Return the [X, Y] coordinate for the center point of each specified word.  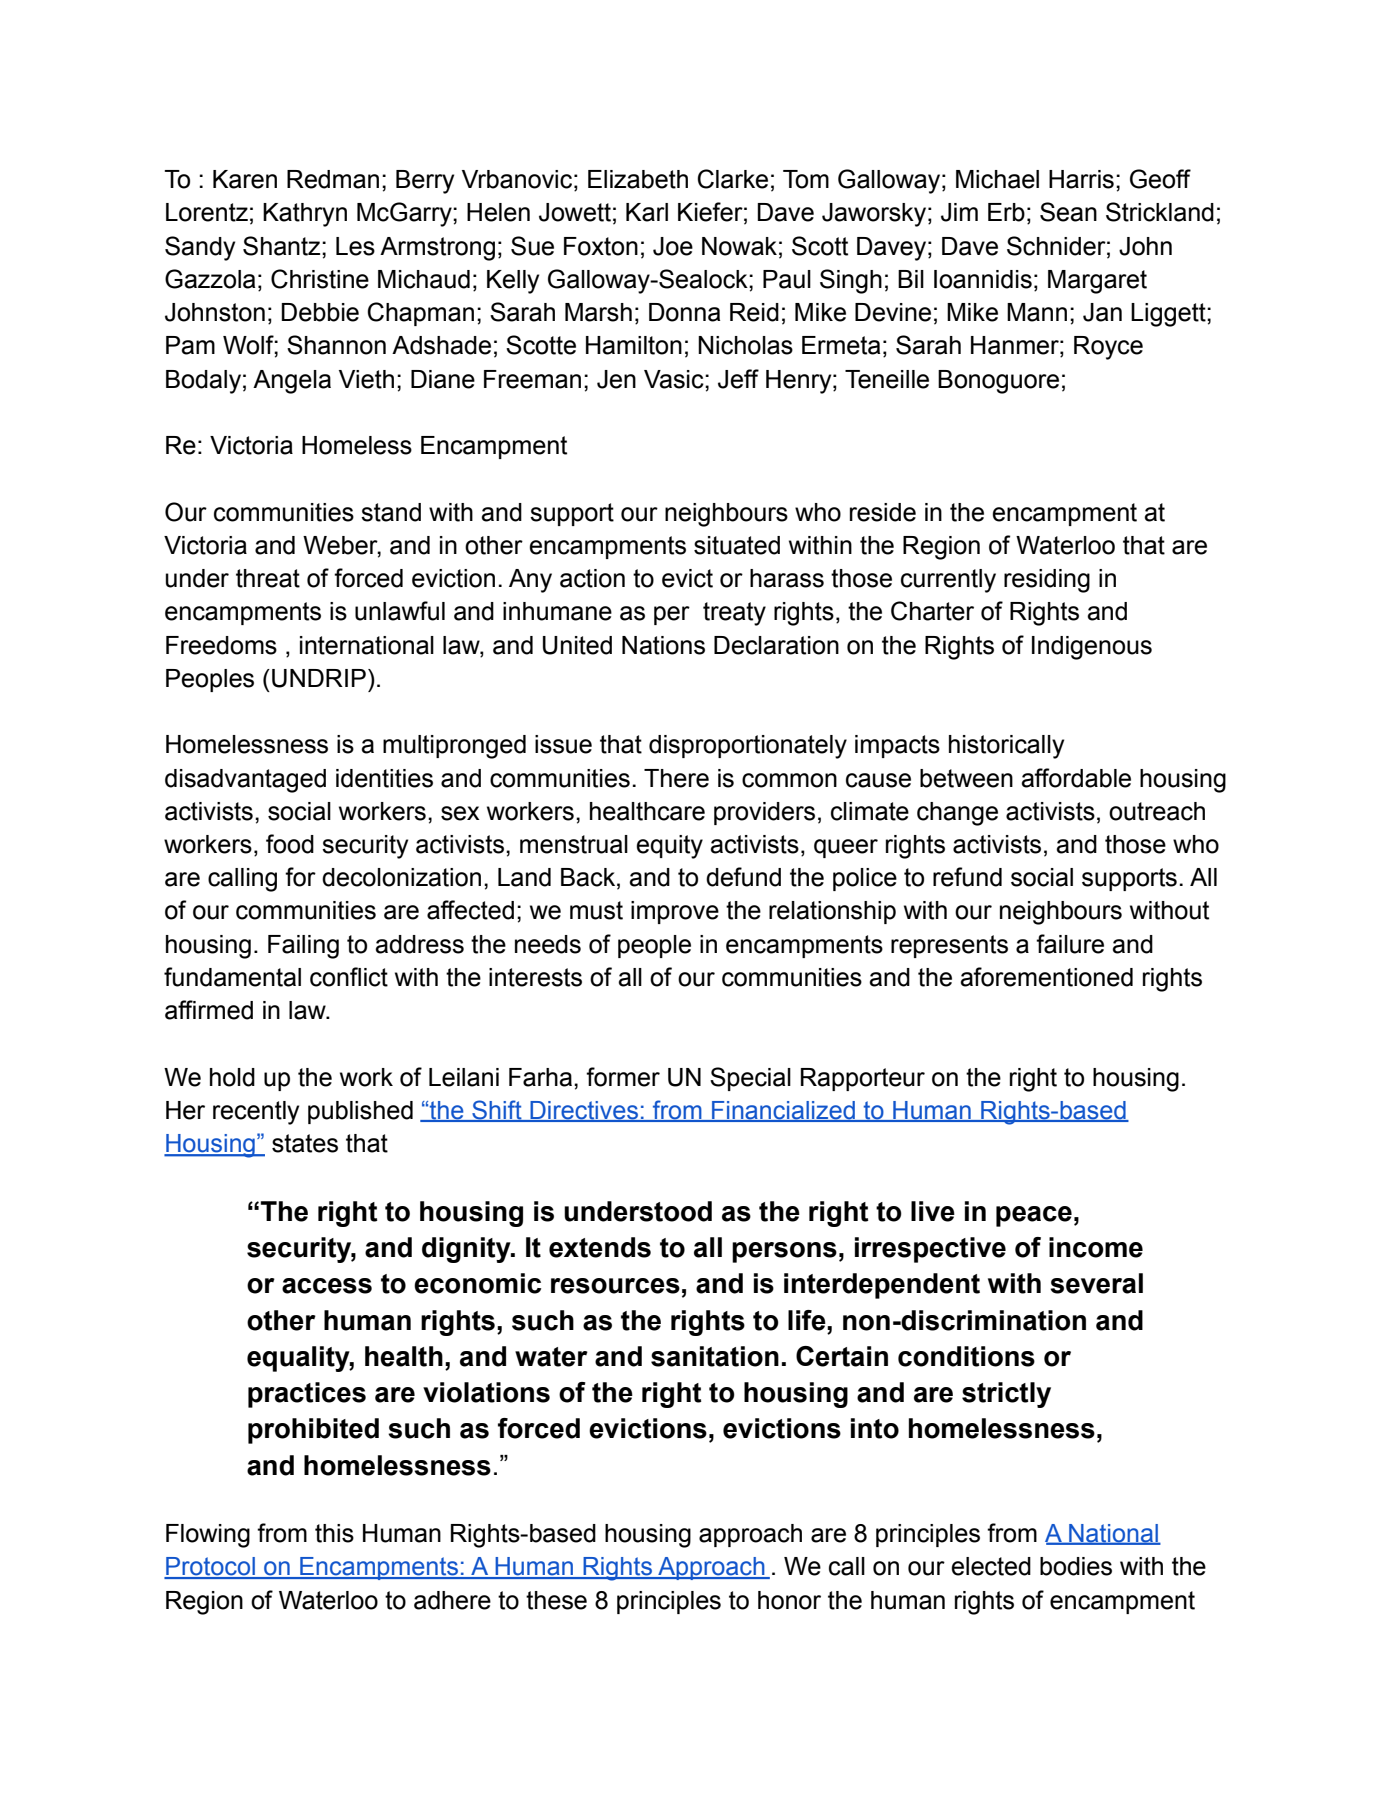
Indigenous [1092, 648]
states [305, 1143]
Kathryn [305, 215]
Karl [647, 212]
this [334, 1533]
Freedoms [221, 645]
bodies [1076, 1566]
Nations [663, 645]
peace [1034, 1216]
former [623, 1077]
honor [789, 1600]
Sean [1068, 212]
